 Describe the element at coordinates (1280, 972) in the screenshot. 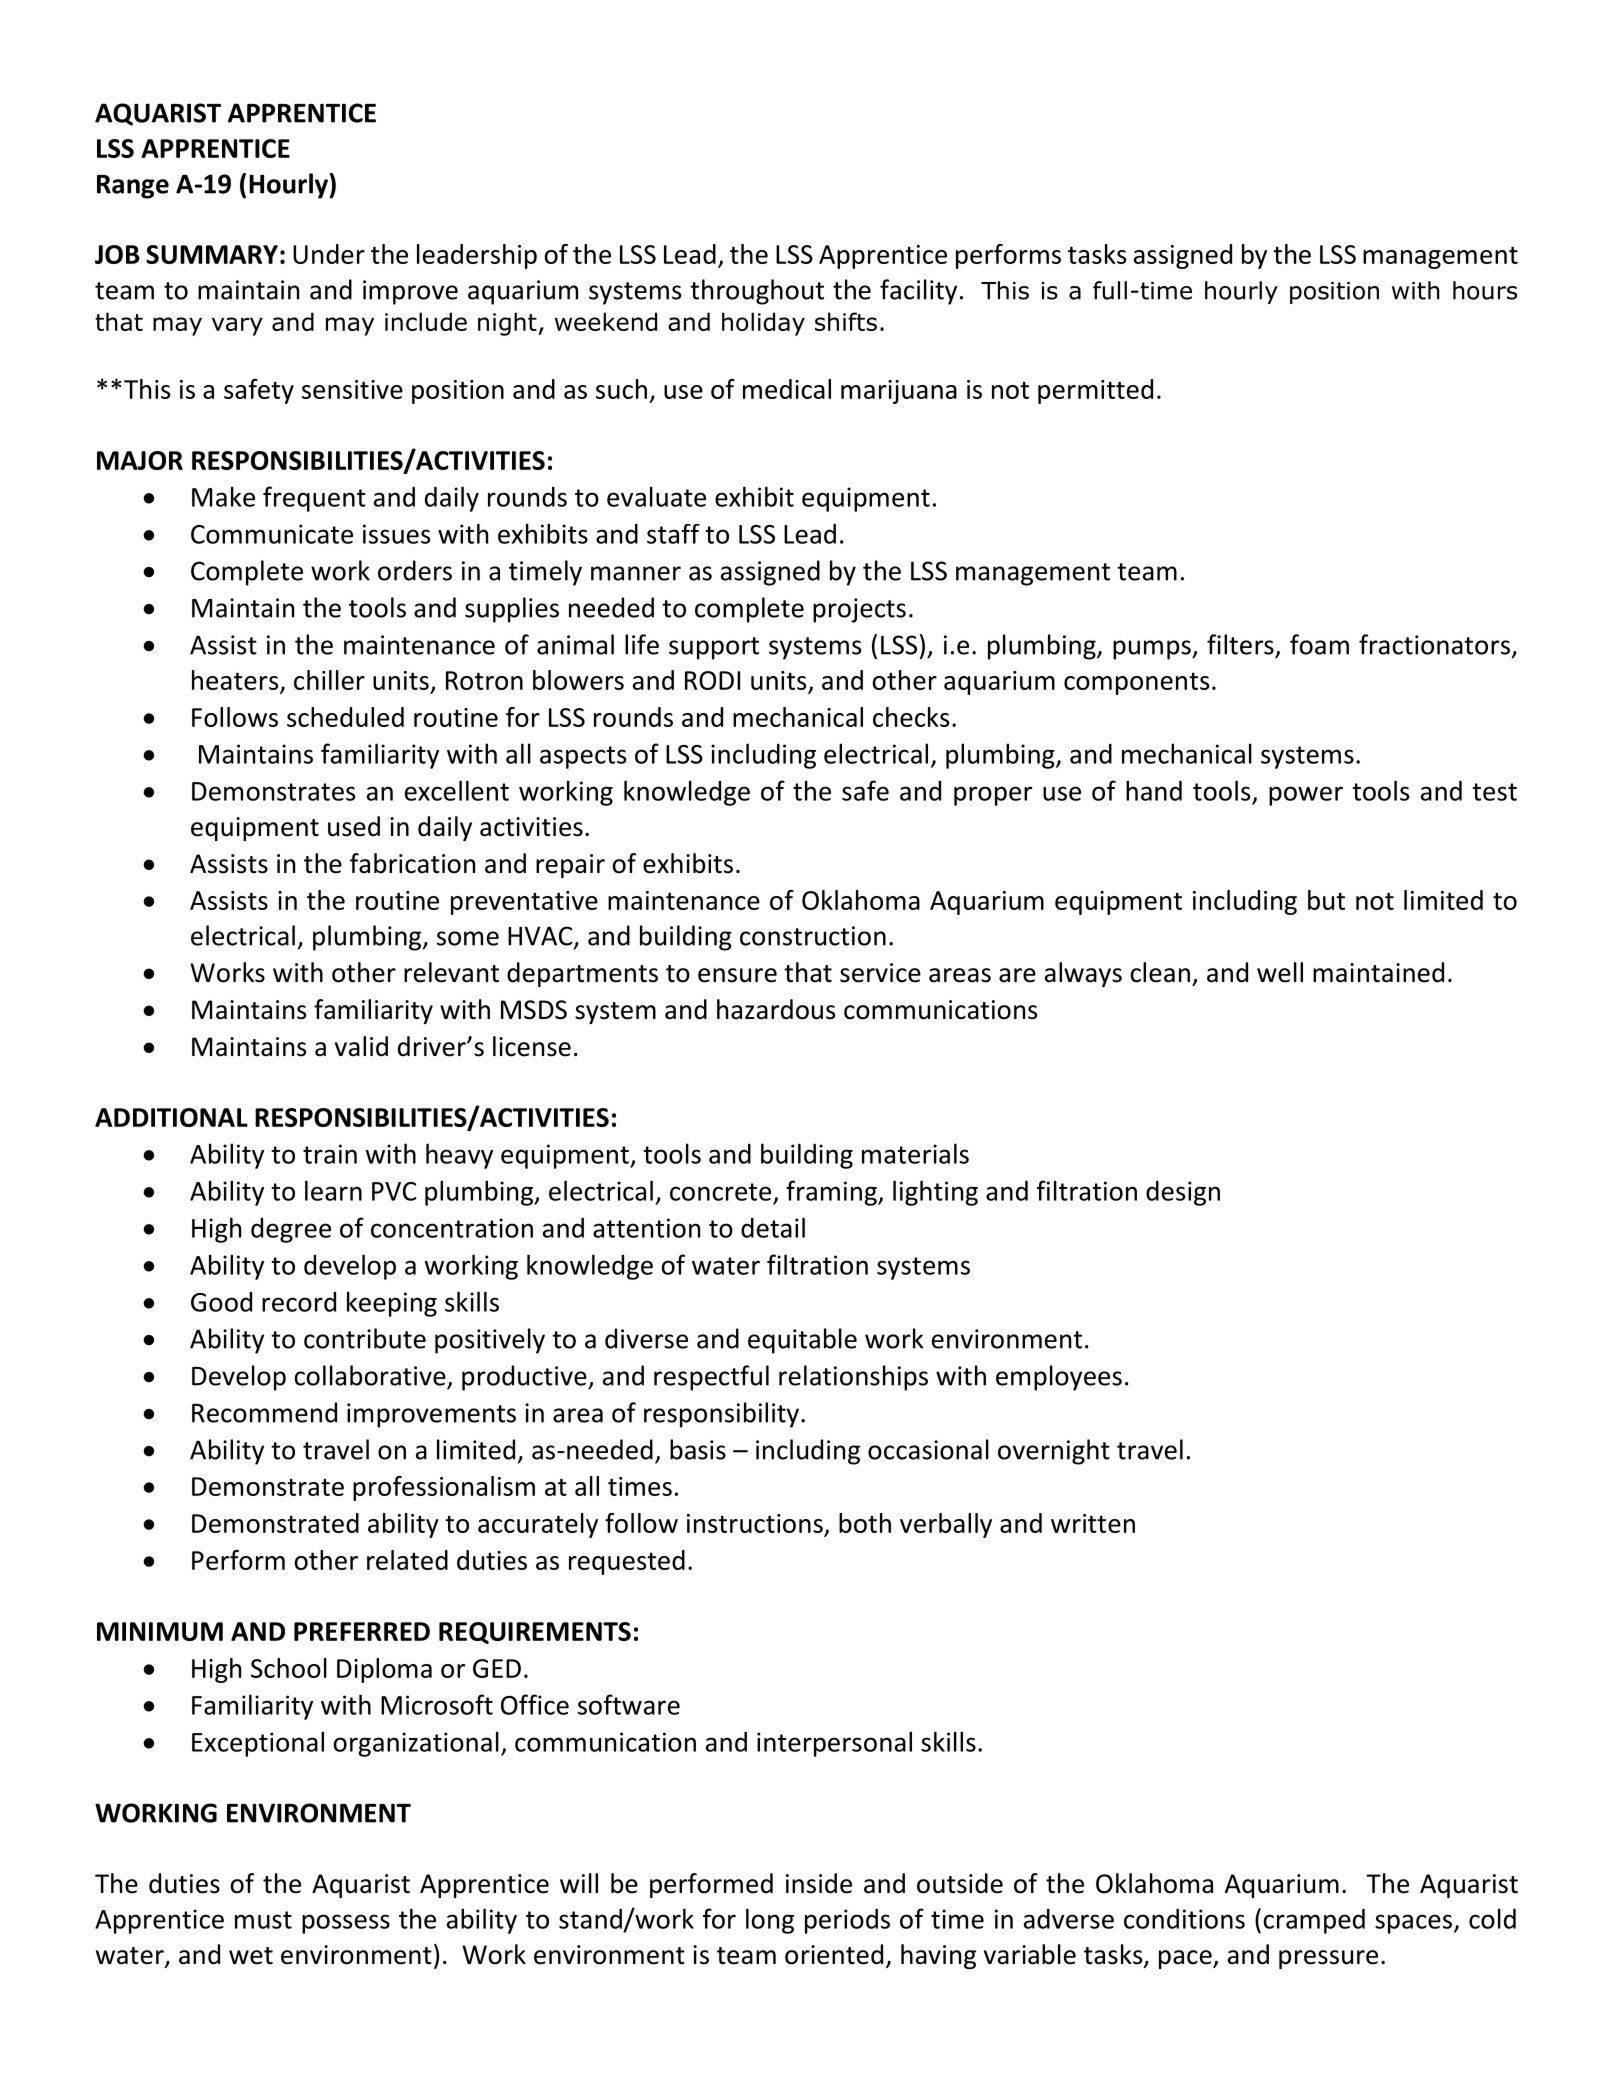

I see `well` at that location.
